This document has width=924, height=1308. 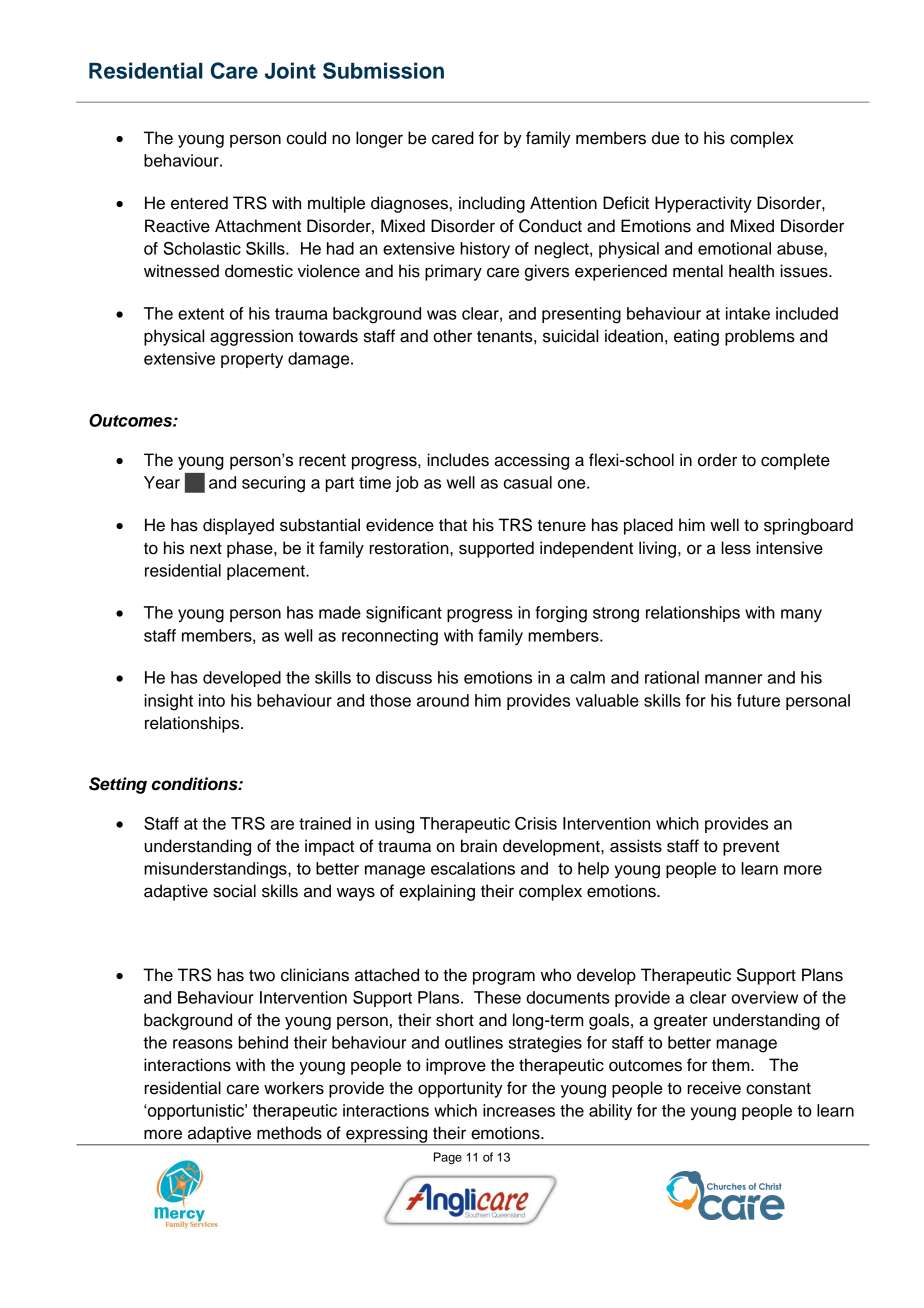 What do you see at coordinates (252, 360) in the document?
I see `property` at bounding box center [252, 360].
